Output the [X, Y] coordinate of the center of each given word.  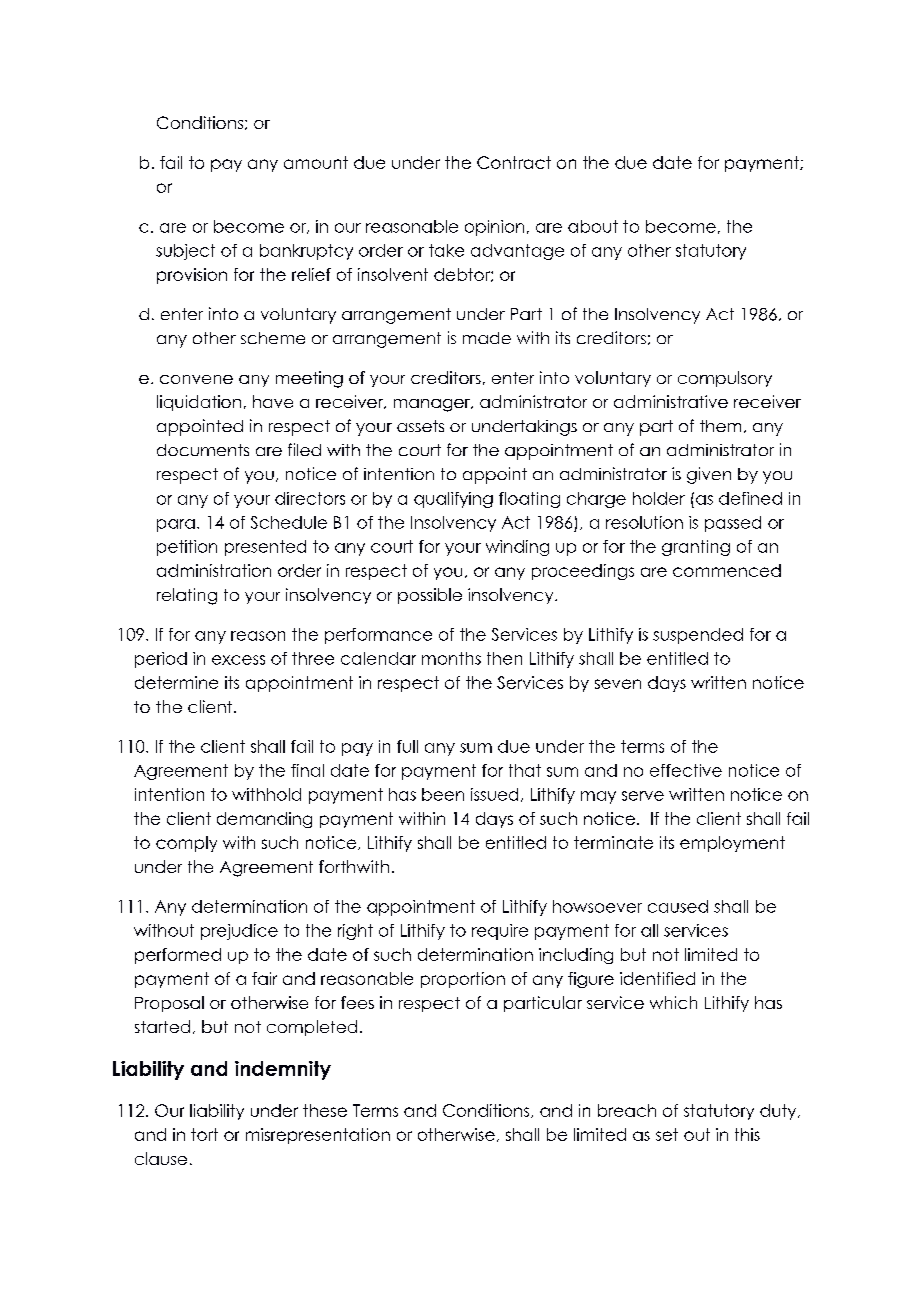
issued [494, 794]
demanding [264, 820]
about [593, 226]
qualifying [453, 500]
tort [204, 1134]
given [709, 475]
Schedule [289, 522]
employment [732, 844]
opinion [494, 228]
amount [316, 162]
